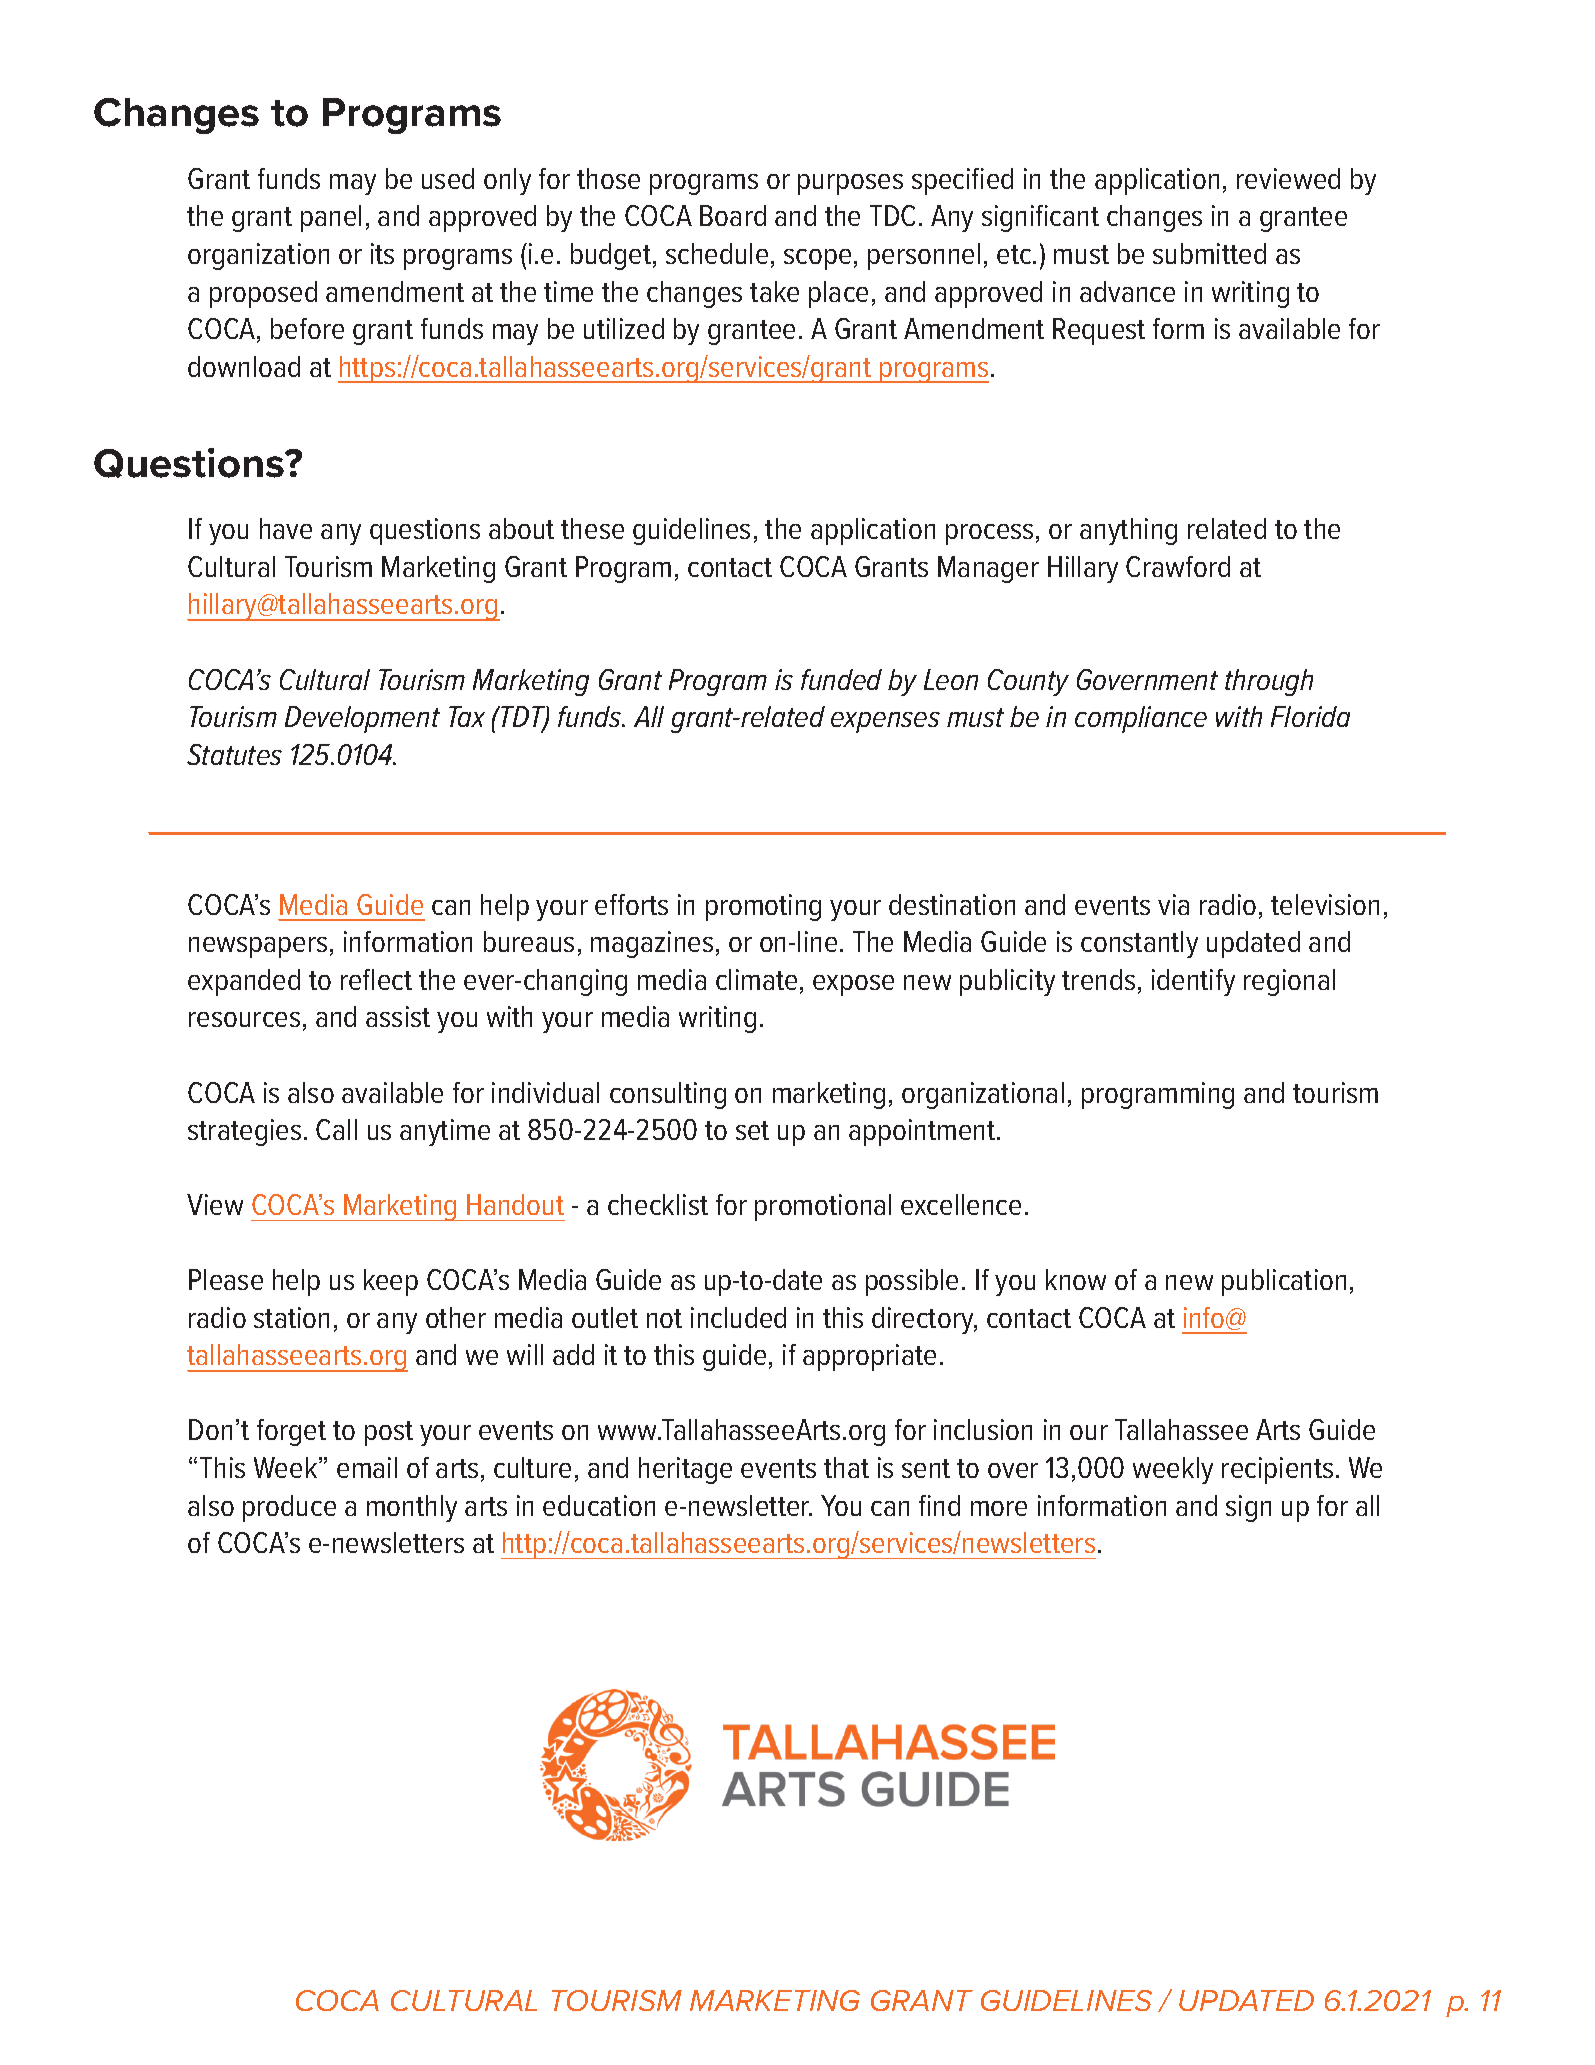 The height and width of the page is (2065, 1595). Describe the element at coordinates (331, 218) in the page. I see `panel` at that location.
